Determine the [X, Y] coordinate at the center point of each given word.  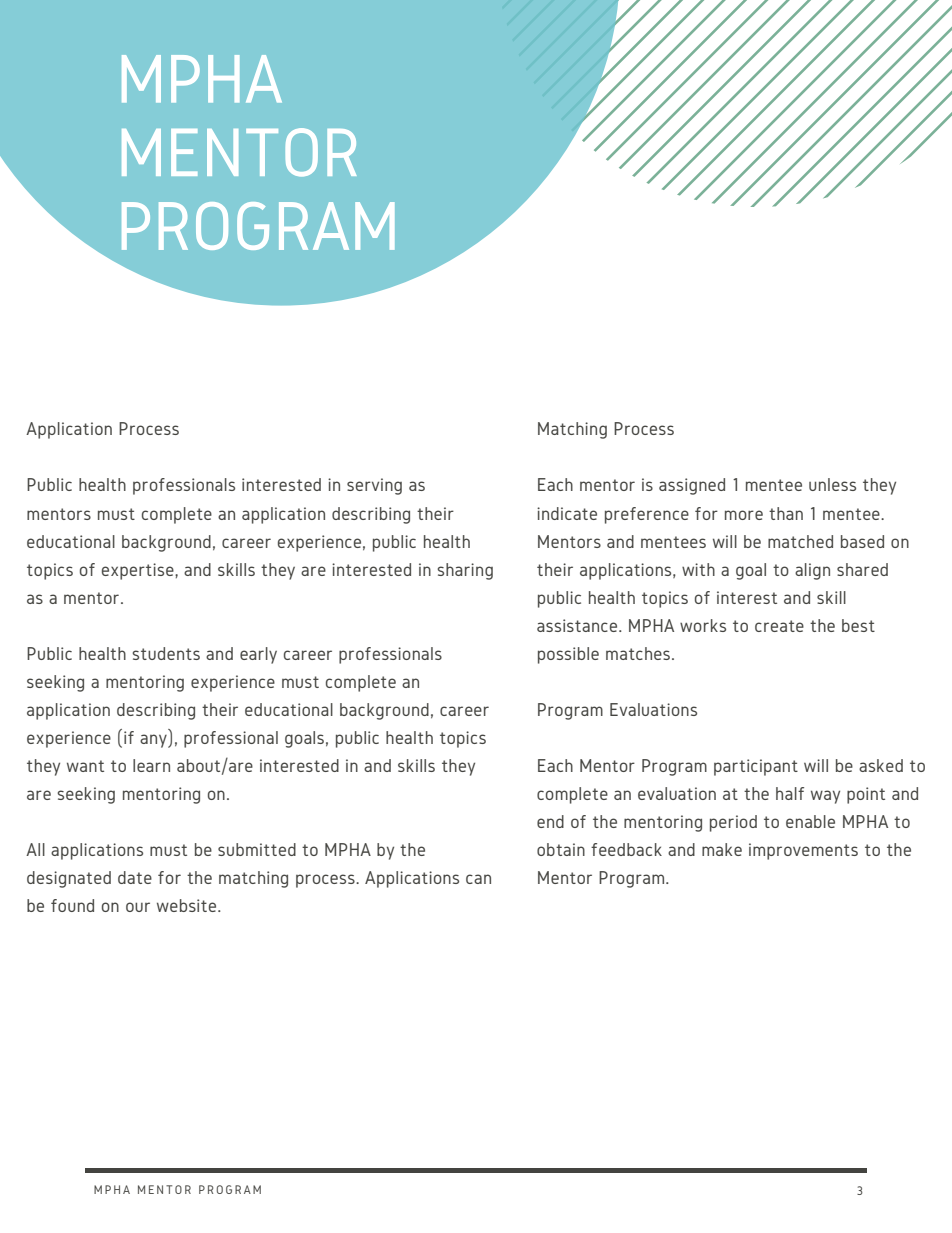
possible [568, 655]
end [550, 821]
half [790, 793]
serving [374, 486]
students [166, 653]
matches [638, 653]
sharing [465, 571]
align [812, 571]
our [138, 907]
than [786, 513]
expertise [139, 571]
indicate [567, 513]
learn [151, 765]
